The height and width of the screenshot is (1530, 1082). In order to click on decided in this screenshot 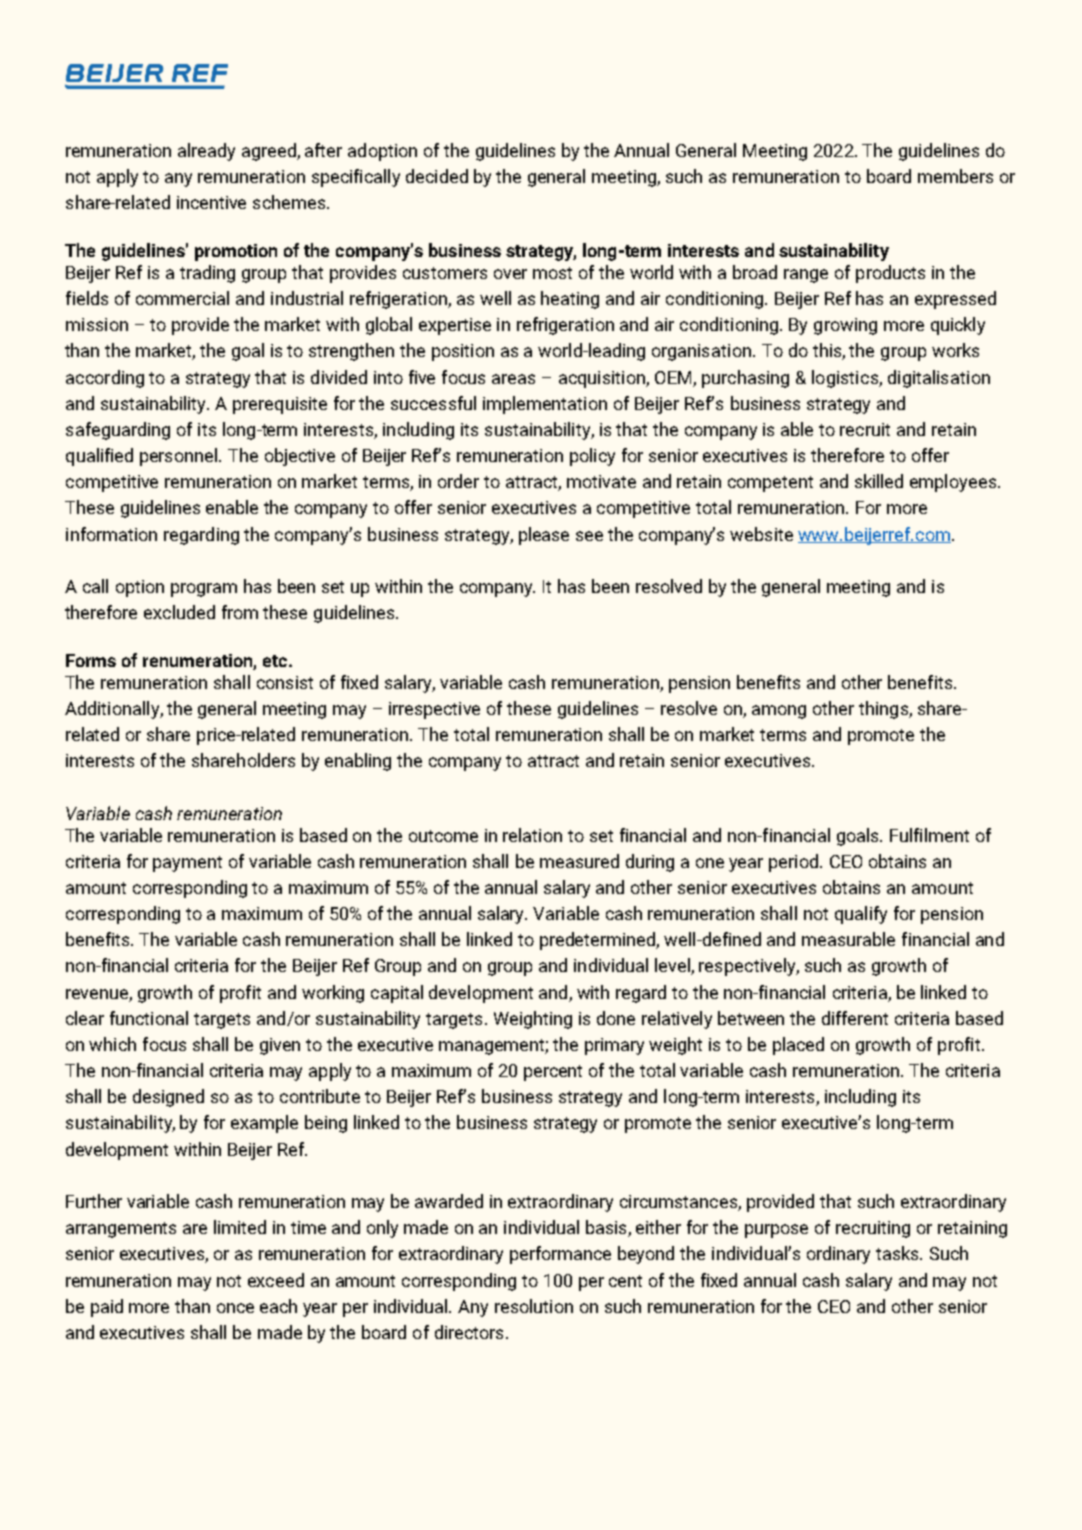, I will do `click(437, 176)`.
